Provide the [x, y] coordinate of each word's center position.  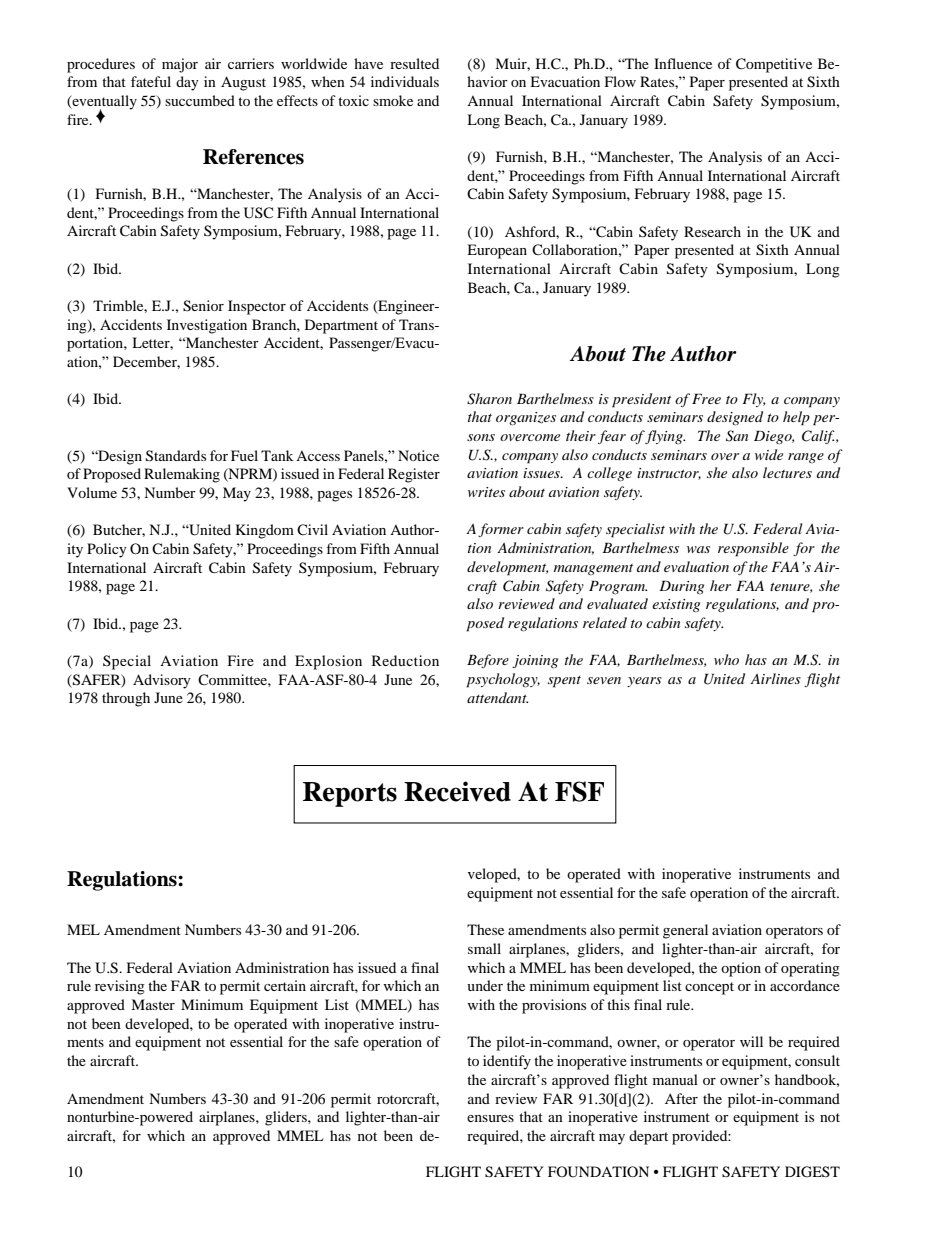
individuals [405, 81]
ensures [490, 1118]
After [681, 1098]
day [187, 83]
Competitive [774, 65]
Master [153, 1004]
